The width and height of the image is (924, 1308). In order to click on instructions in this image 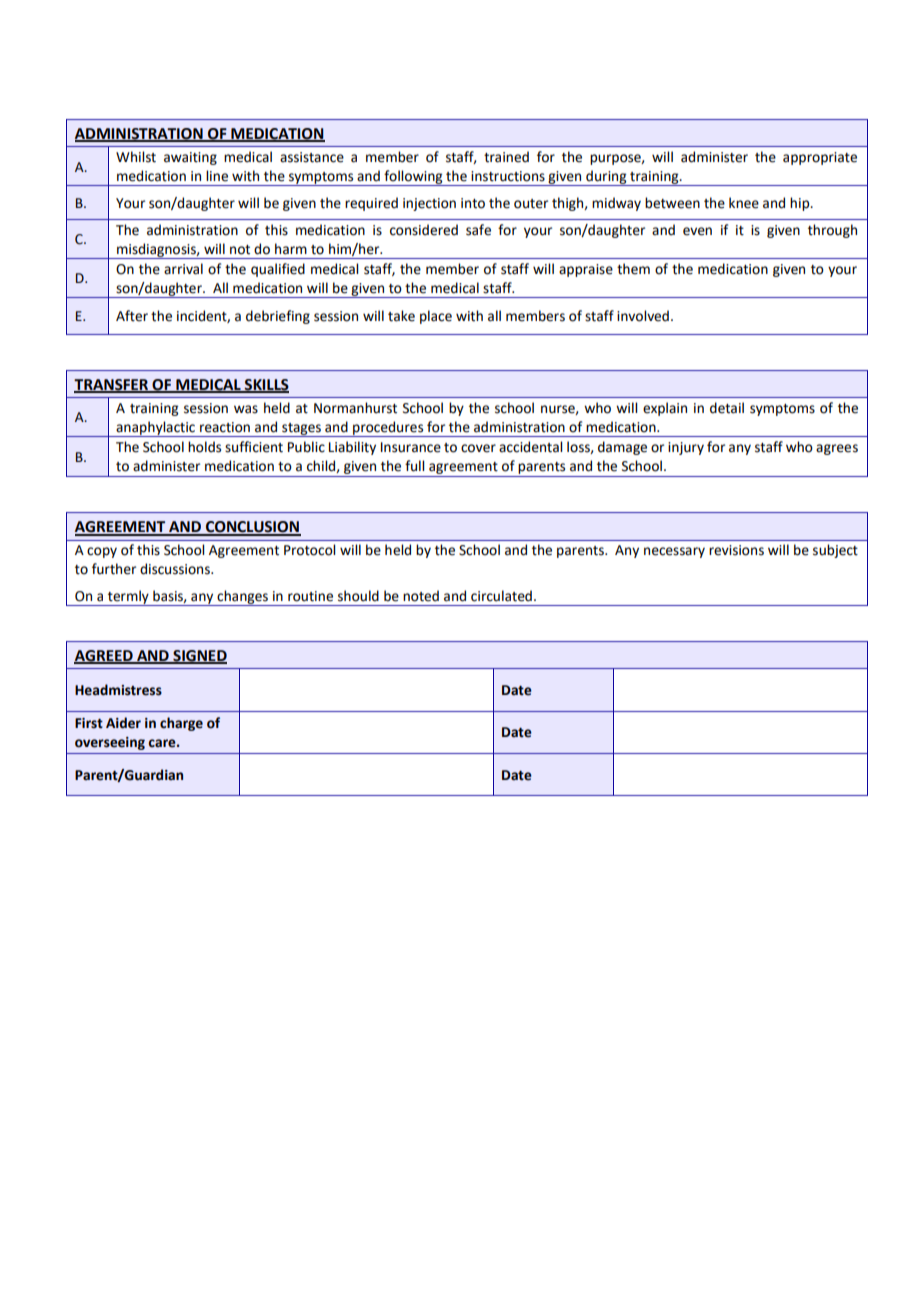, I will do `click(508, 176)`.
